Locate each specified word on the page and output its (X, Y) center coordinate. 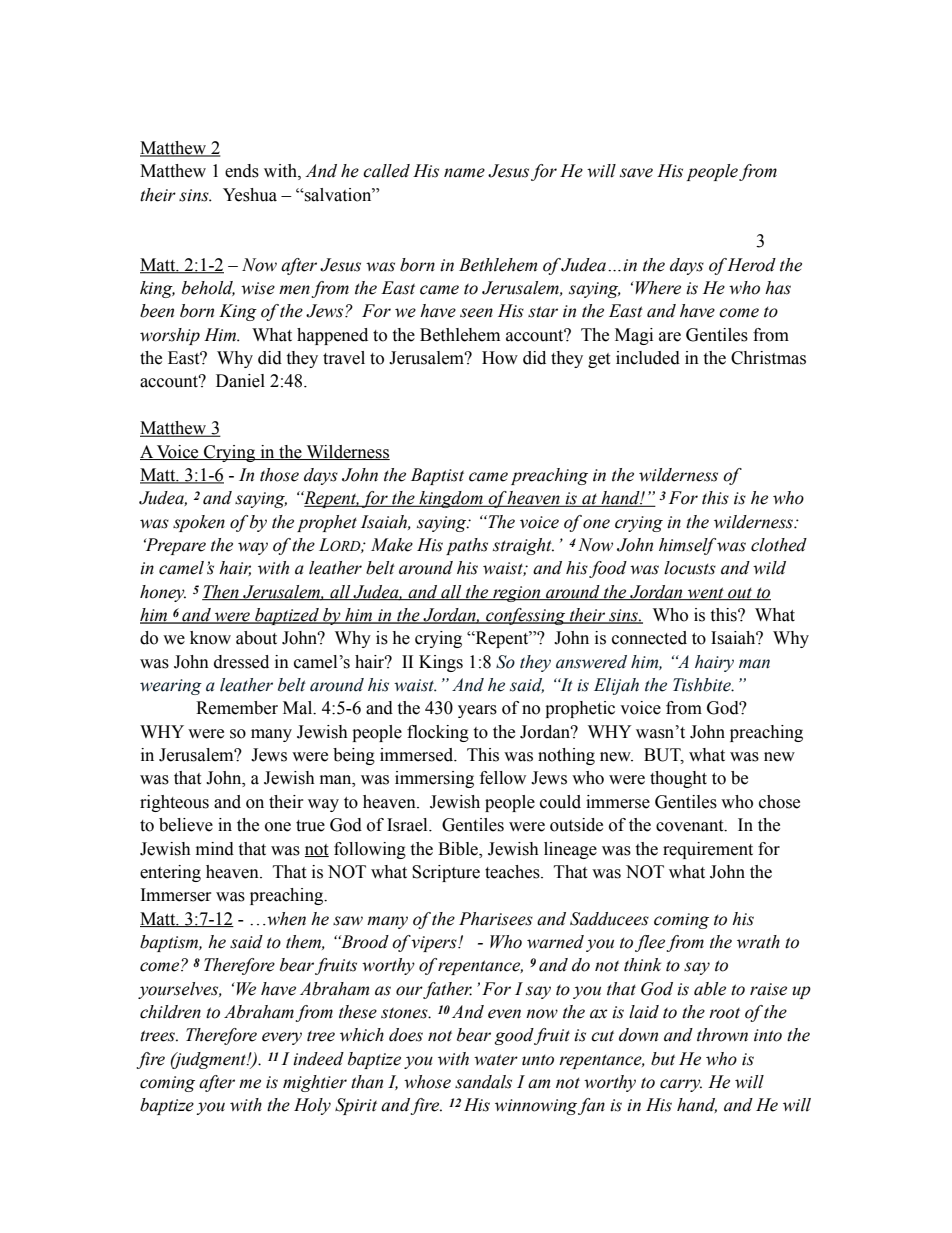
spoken (199, 523)
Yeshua (250, 195)
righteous (174, 803)
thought (678, 779)
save (636, 173)
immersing (434, 779)
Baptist (437, 476)
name (464, 173)
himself (687, 546)
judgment (209, 1060)
